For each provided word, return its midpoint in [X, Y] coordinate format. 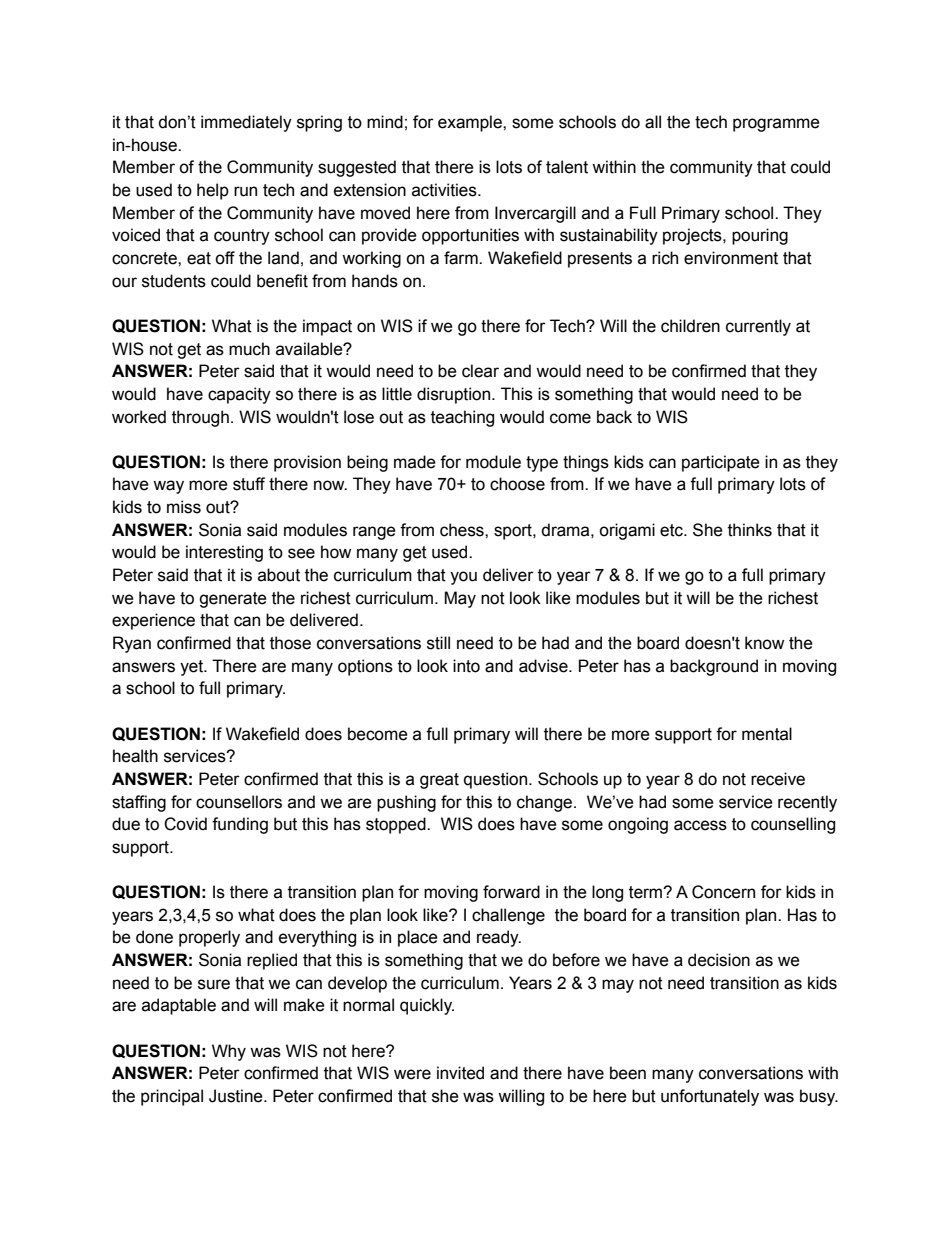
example [471, 123]
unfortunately [710, 1097]
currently [758, 327]
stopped [397, 825]
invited [460, 1073]
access [700, 825]
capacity [239, 395]
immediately [246, 123]
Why [229, 1052]
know [764, 643]
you [463, 578]
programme [776, 125]
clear [480, 371]
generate [233, 600]
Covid [185, 824]
